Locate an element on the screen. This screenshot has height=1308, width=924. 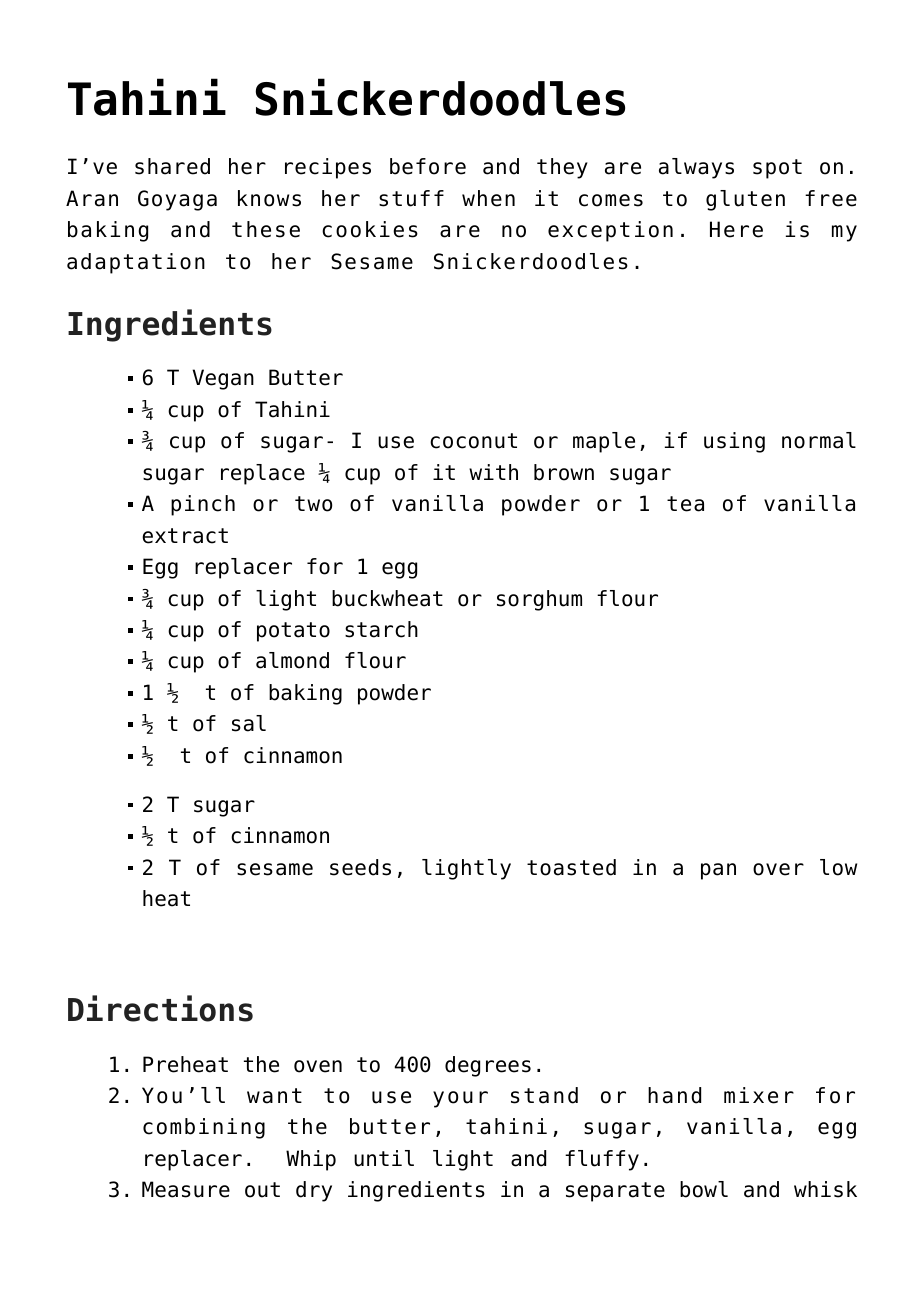
until is located at coordinates (384, 1158).
